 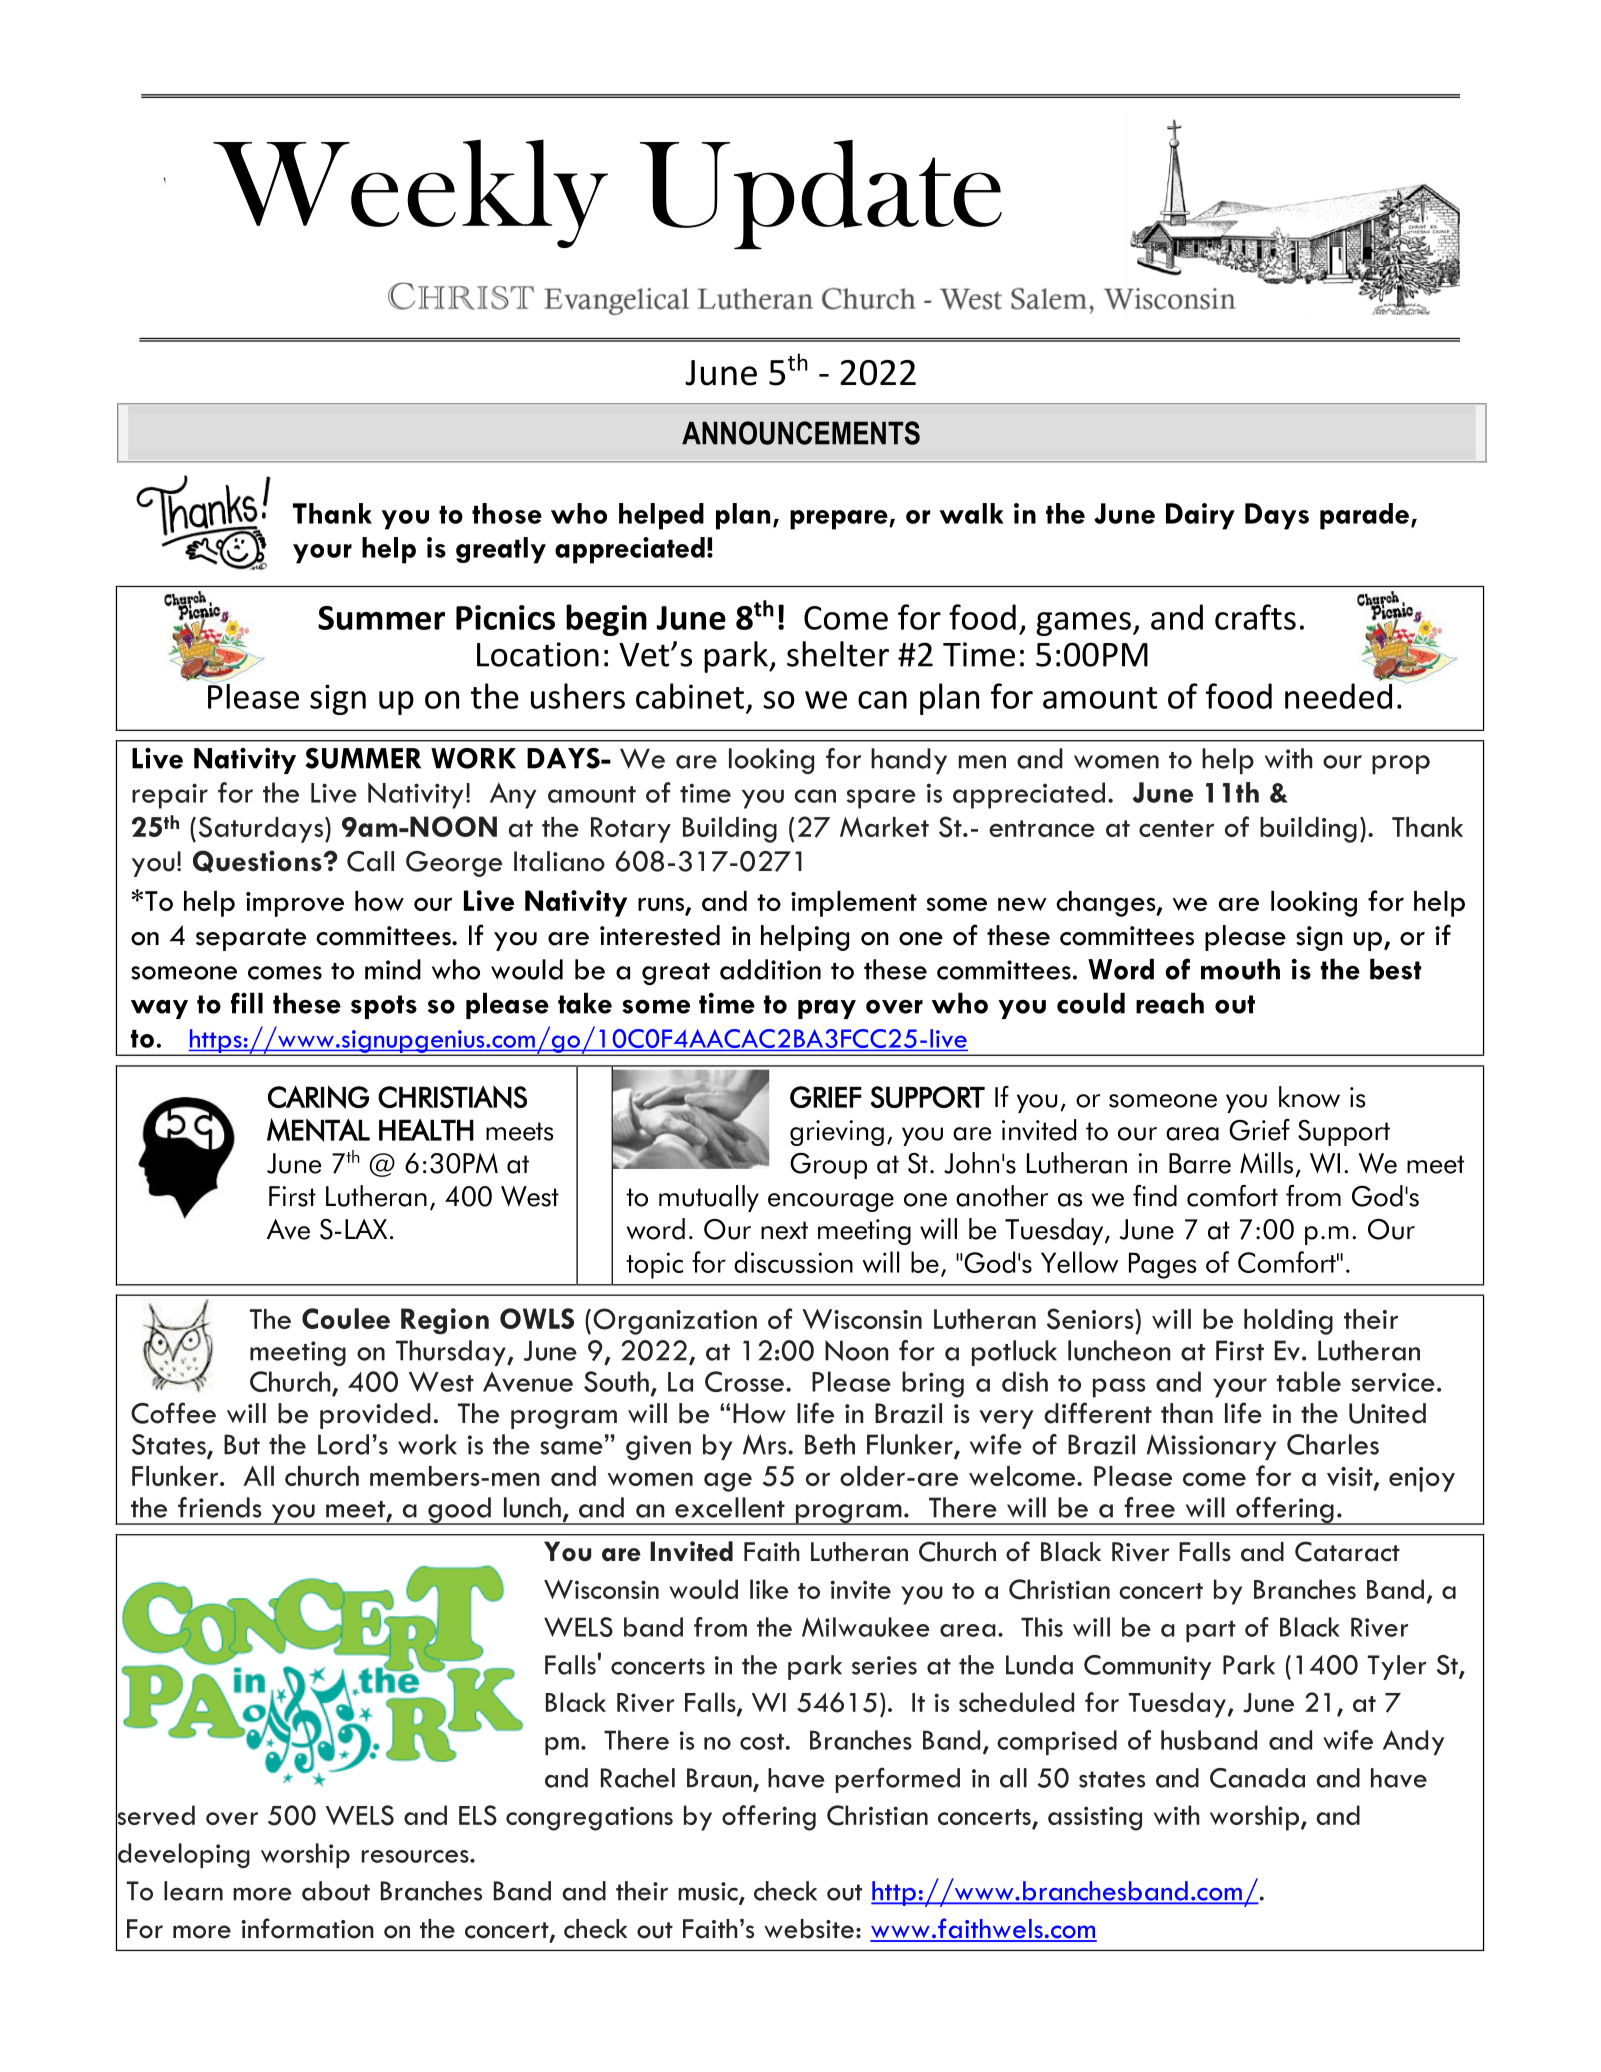 What do you see at coordinates (1200, 516) in the screenshot?
I see `Dairy` at bounding box center [1200, 516].
